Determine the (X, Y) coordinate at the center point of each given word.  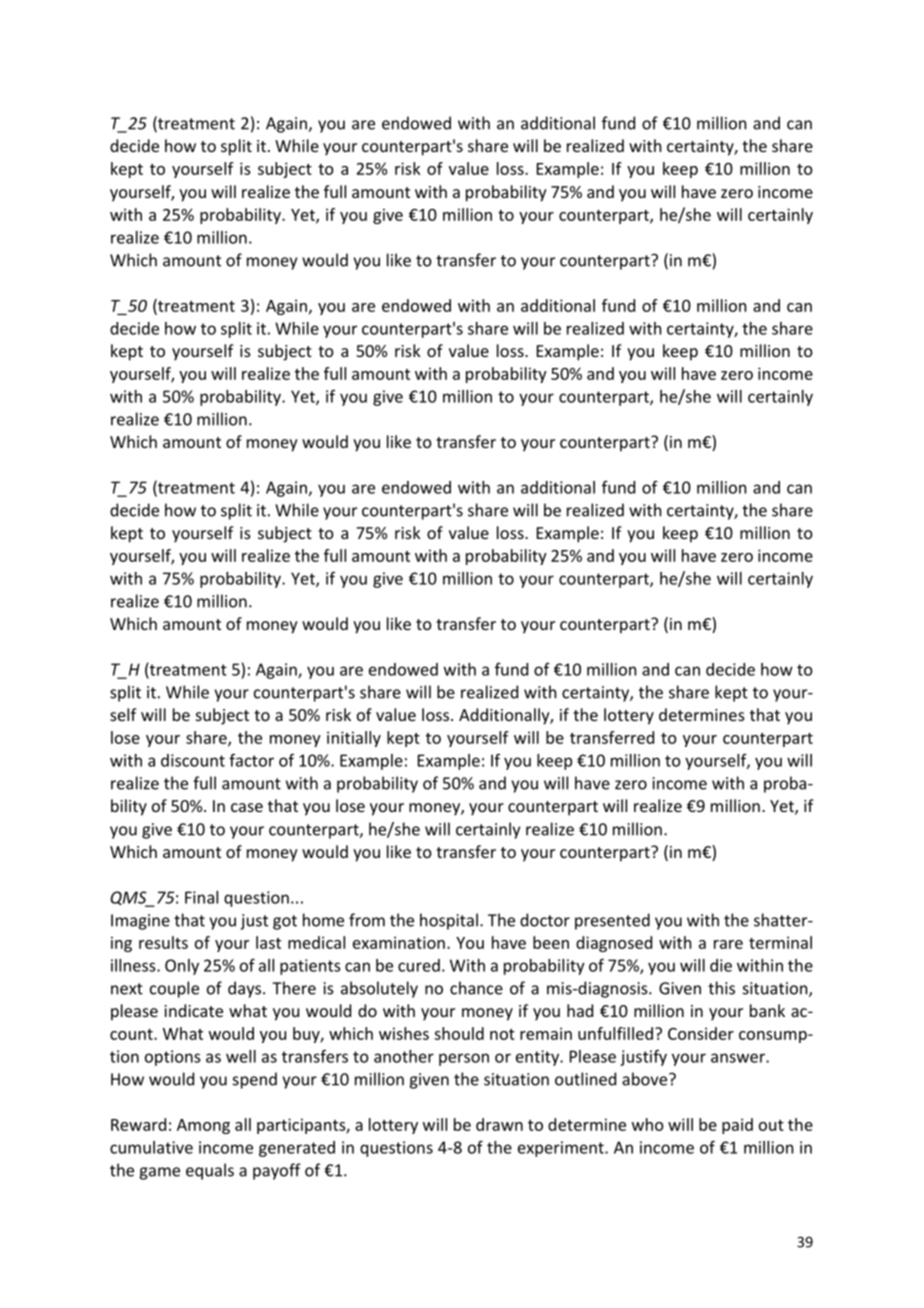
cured (419, 965)
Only (182, 967)
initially (354, 739)
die (721, 965)
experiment (562, 1149)
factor (251, 760)
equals (210, 1171)
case (247, 807)
